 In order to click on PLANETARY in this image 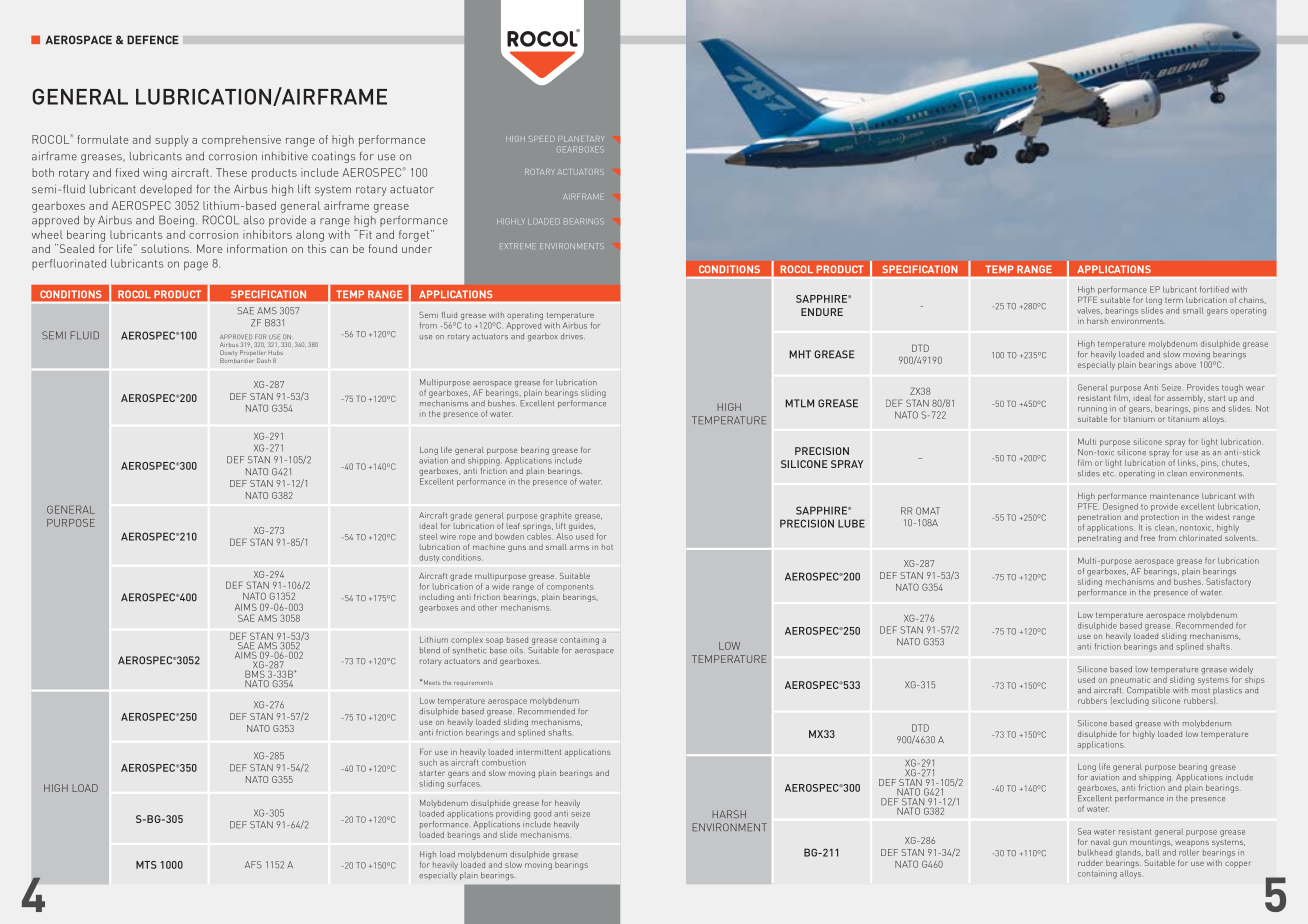, I will do `click(581, 139)`.
